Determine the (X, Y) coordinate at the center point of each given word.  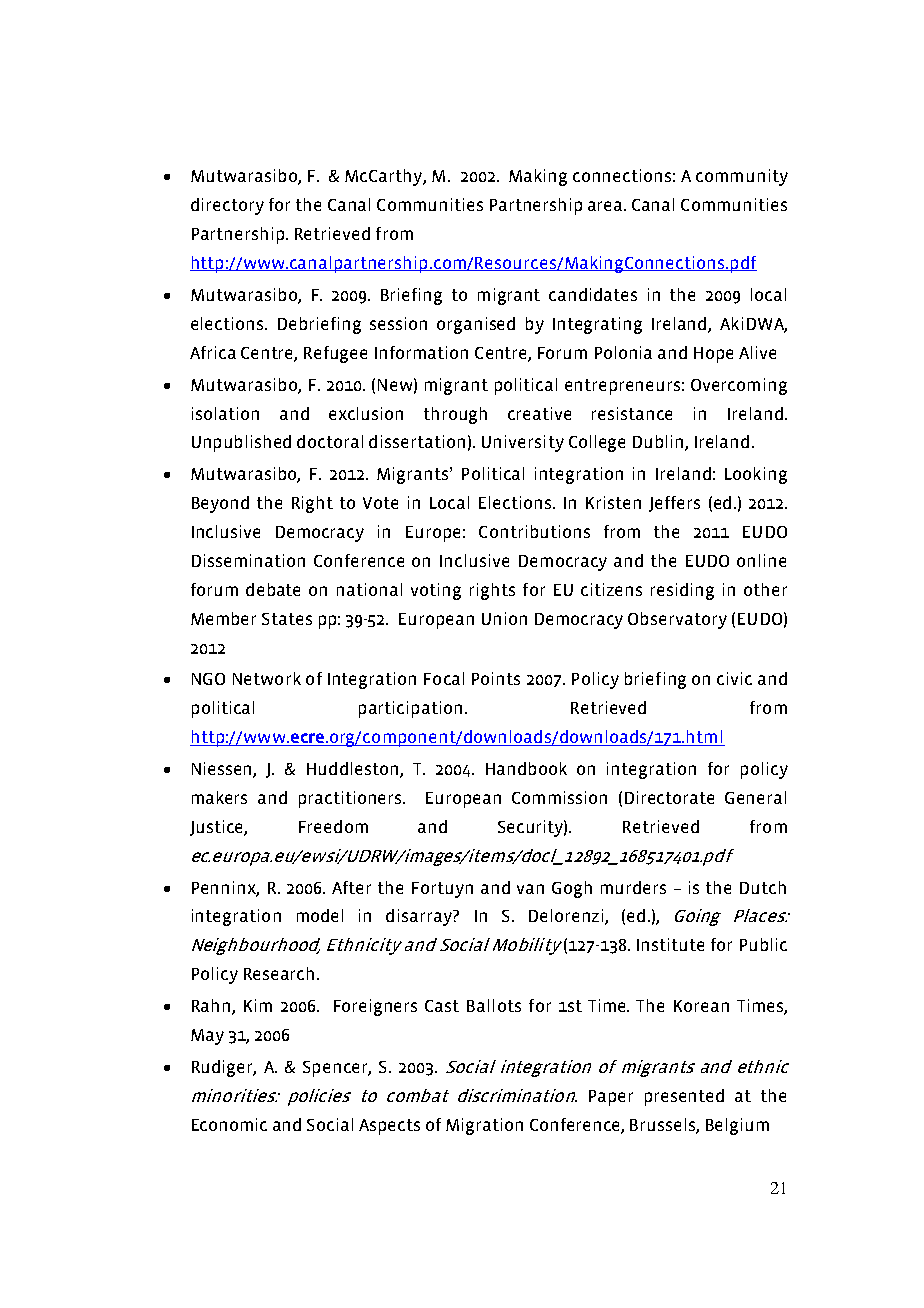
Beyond (220, 504)
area (606, 206)
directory (227, 206)
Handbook (526, 768)
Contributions (534, 531)
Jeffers (674, 504)
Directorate (669, 797)
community (742, 177)
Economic (229, 1124)
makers (219, 797)
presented (684, 1097)
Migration (484, 1126)
